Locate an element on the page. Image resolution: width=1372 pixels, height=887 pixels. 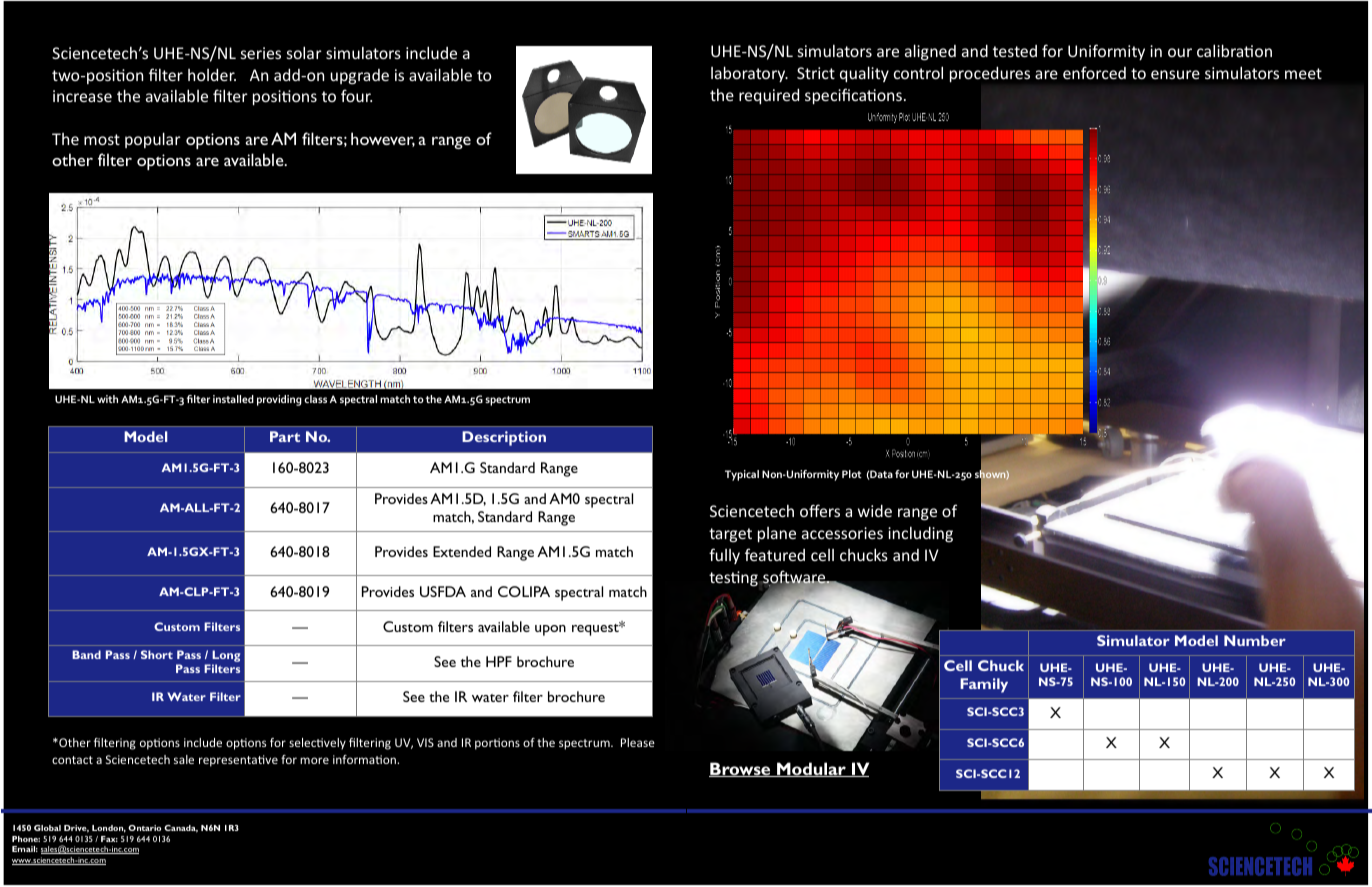
Part is located at coordinates (285, 436).
